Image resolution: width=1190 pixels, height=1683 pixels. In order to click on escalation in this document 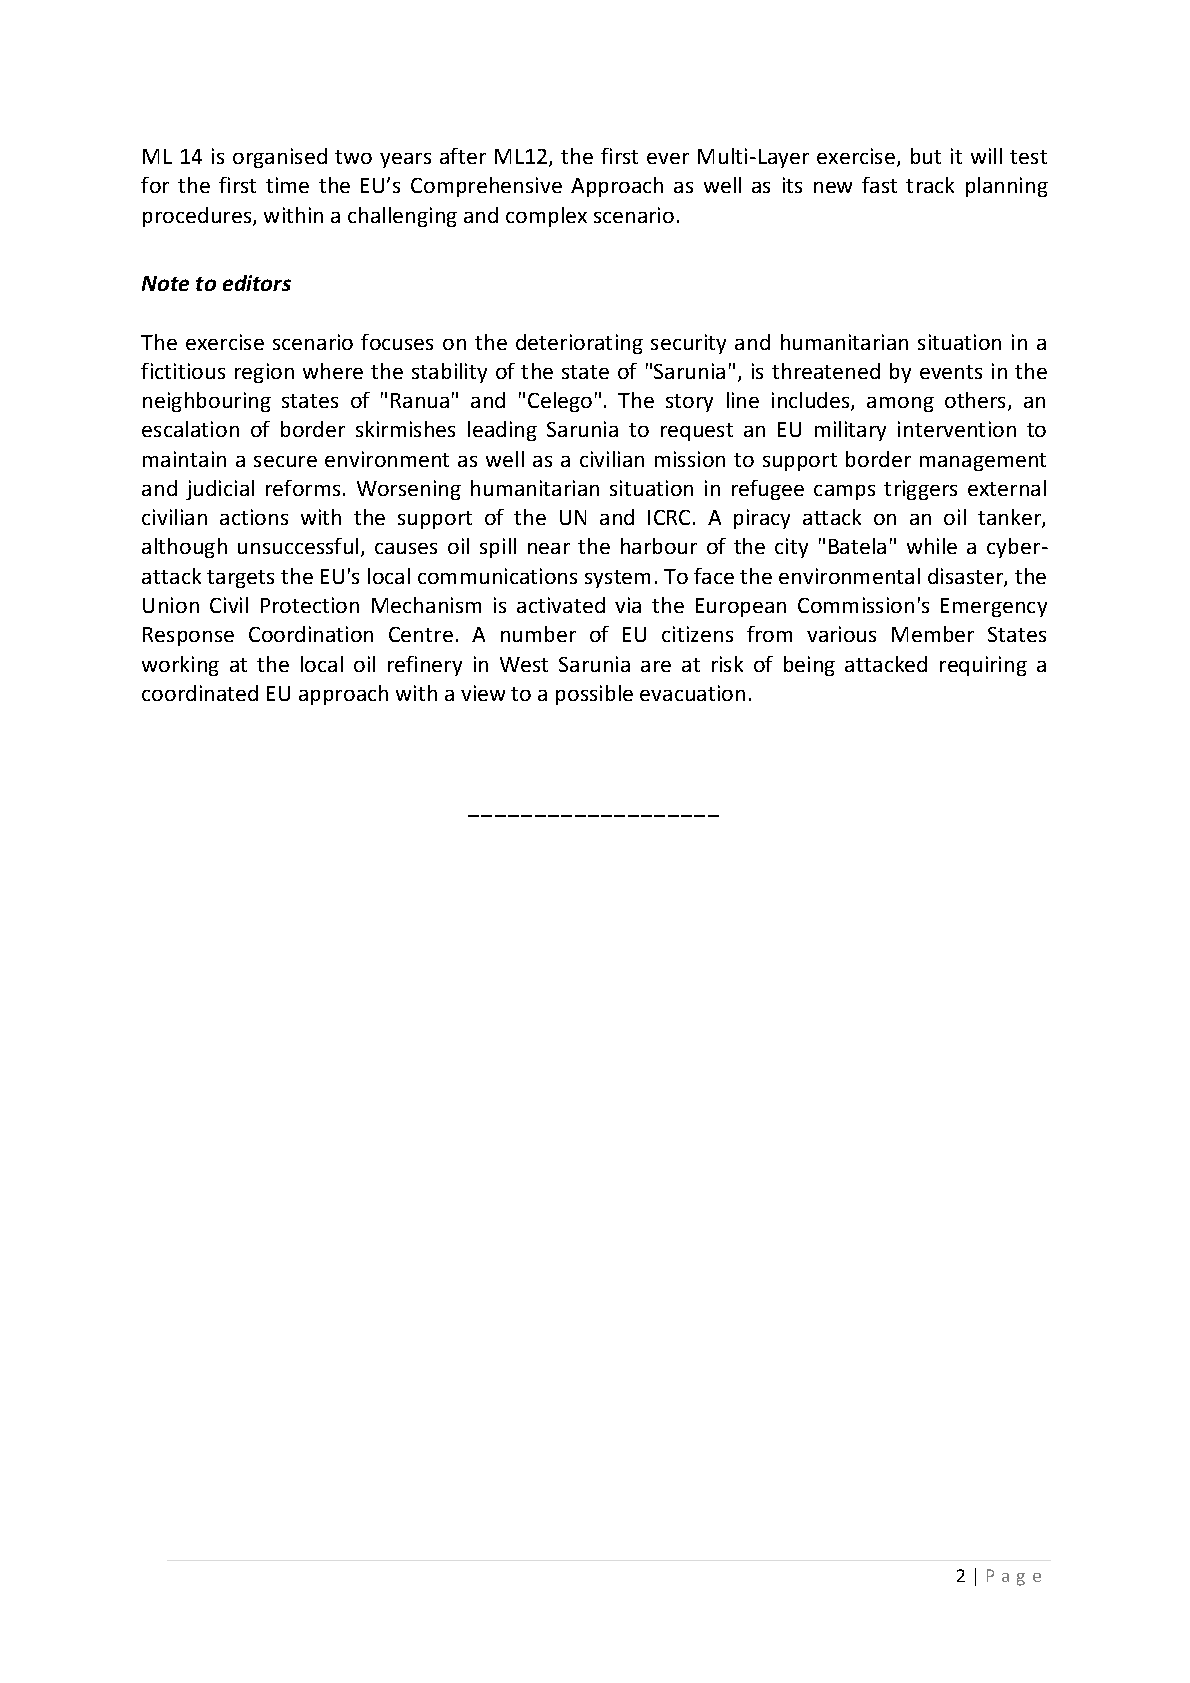, I will do `click(190, 429)`.
